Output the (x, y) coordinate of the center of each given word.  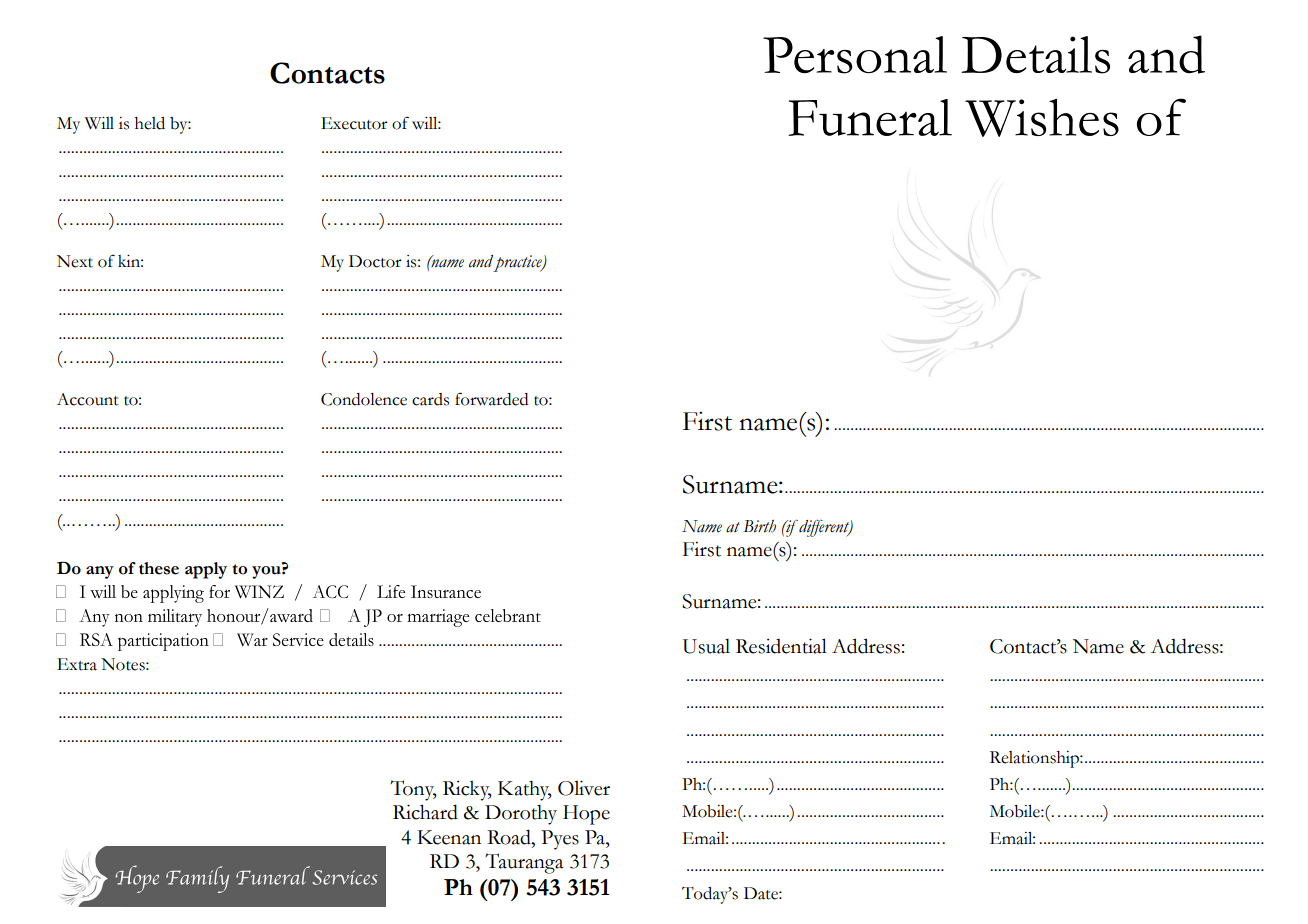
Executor (354, 123)
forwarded (491, 399)
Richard (425, 812)
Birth (759, 526)
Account (88, 399)
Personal (855, 55)
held (150, 123)
